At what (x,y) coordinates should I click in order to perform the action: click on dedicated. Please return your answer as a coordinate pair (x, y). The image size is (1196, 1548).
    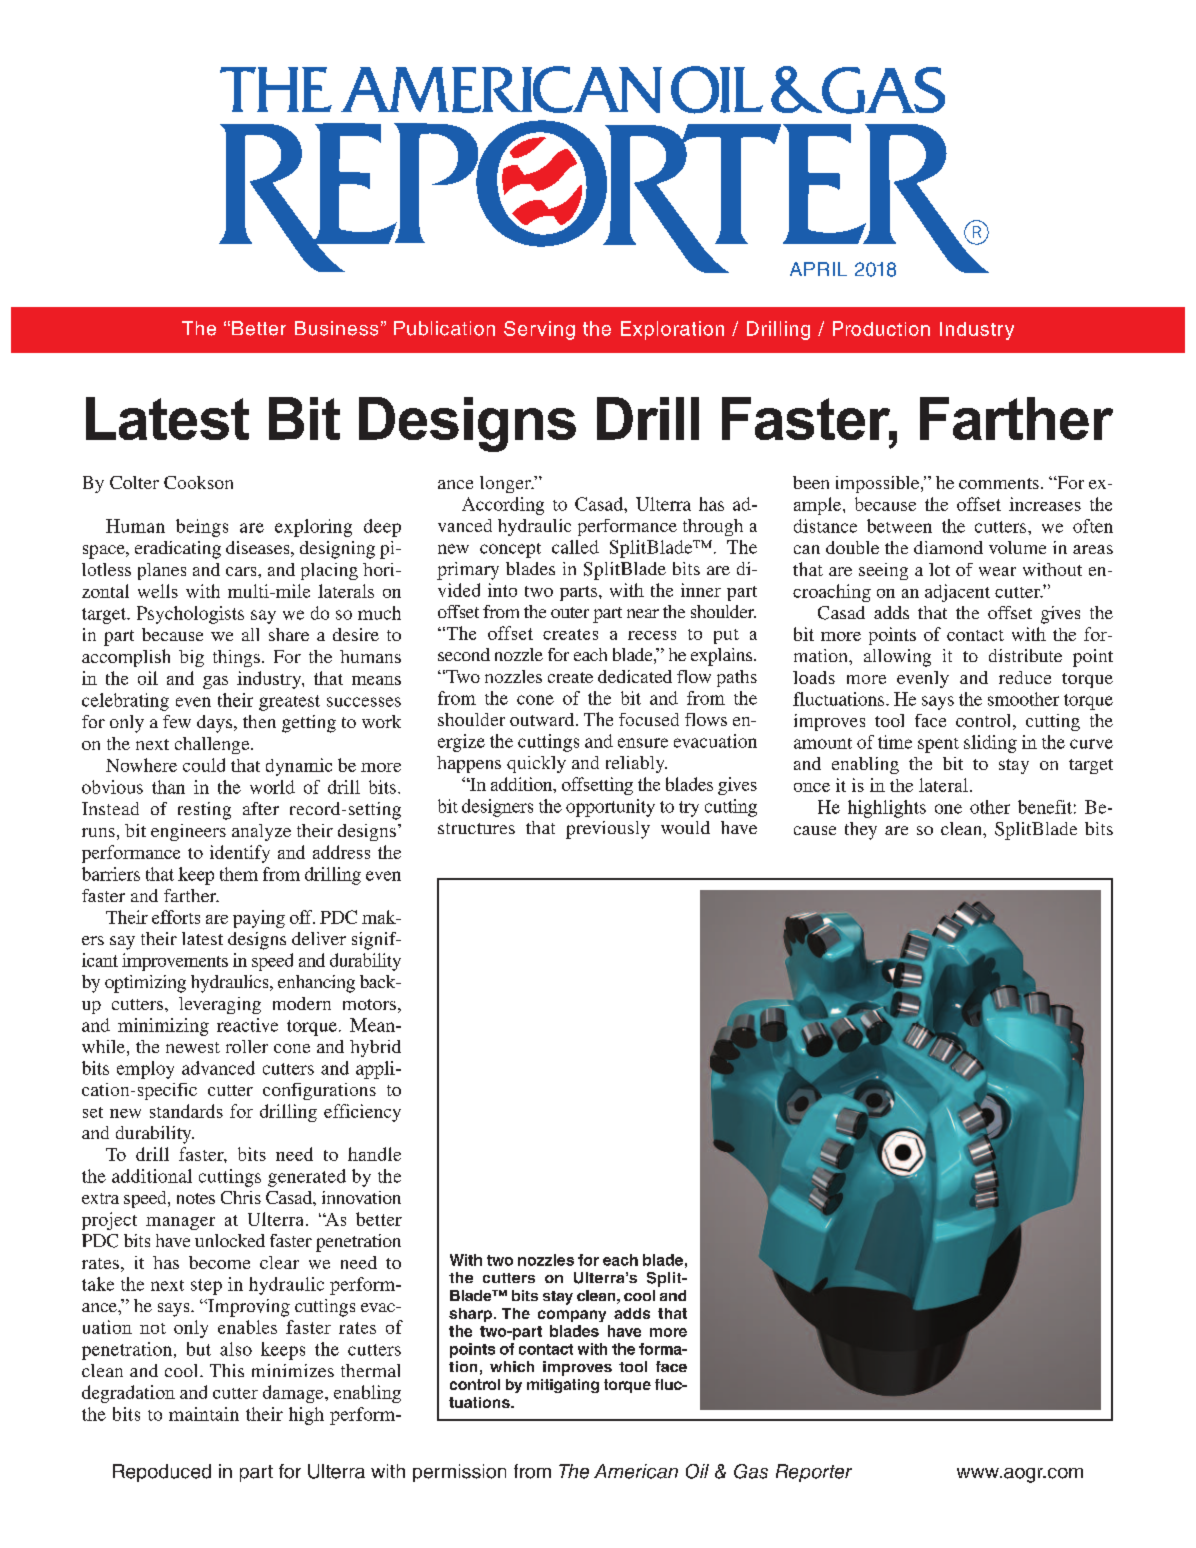
    Looking at the image, I should click on (635, 676).
